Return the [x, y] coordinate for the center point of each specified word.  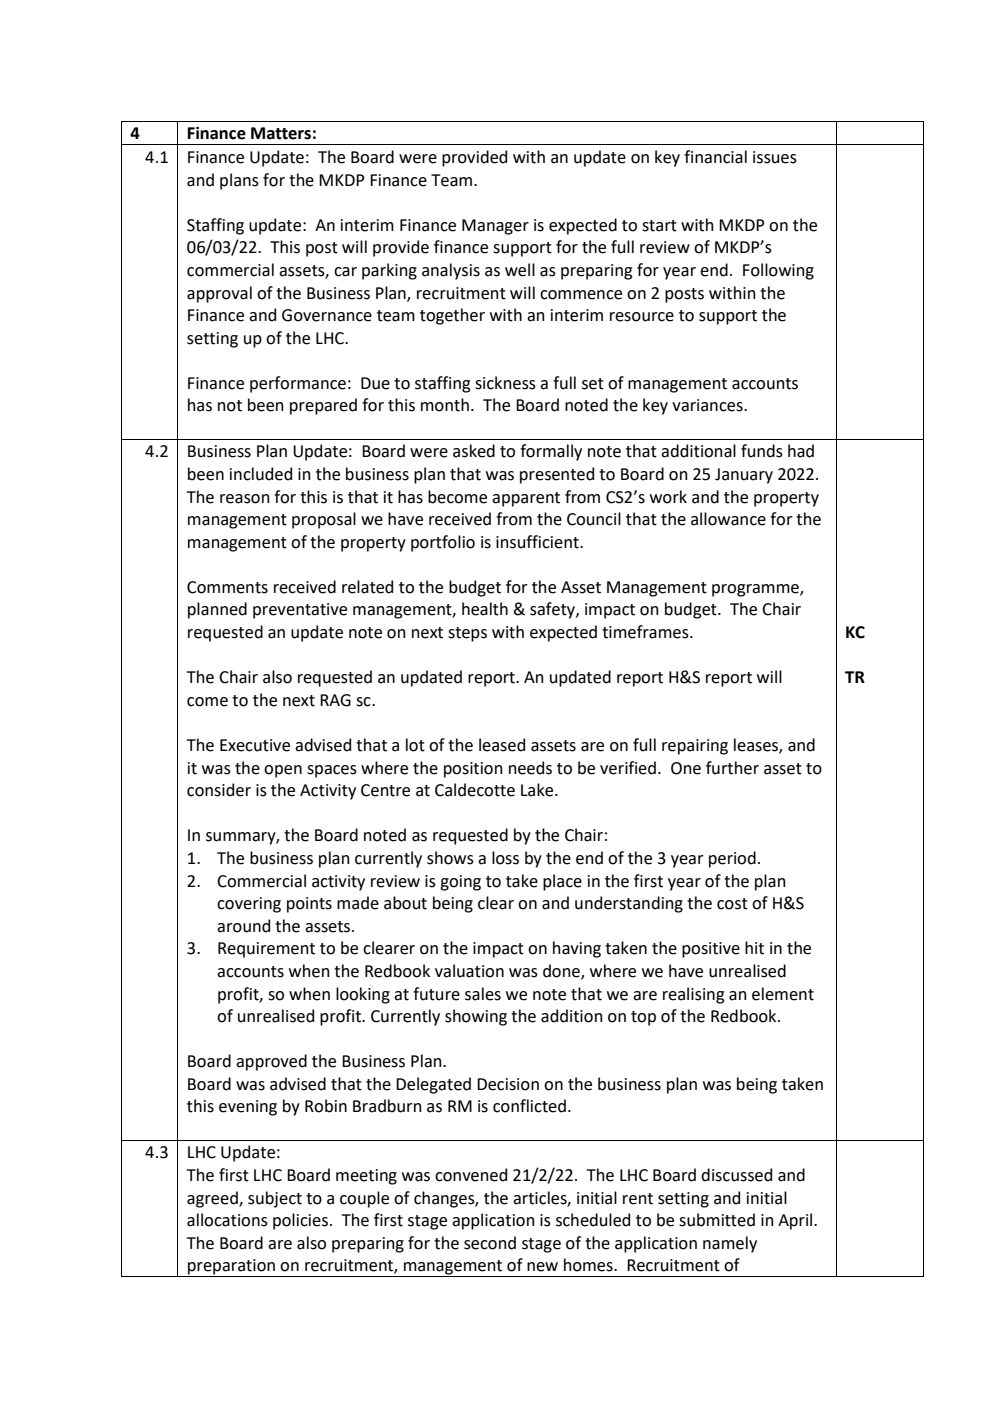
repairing [695, 747]
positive [711, 950]
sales [483, 994]
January [744, 476]
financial [715, 157]
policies [300, 1221]
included [261, 474]
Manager [495, 227]
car [345, 272]
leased [502, 745]
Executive [255, 745]
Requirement [266, 950]
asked [474, 451]
